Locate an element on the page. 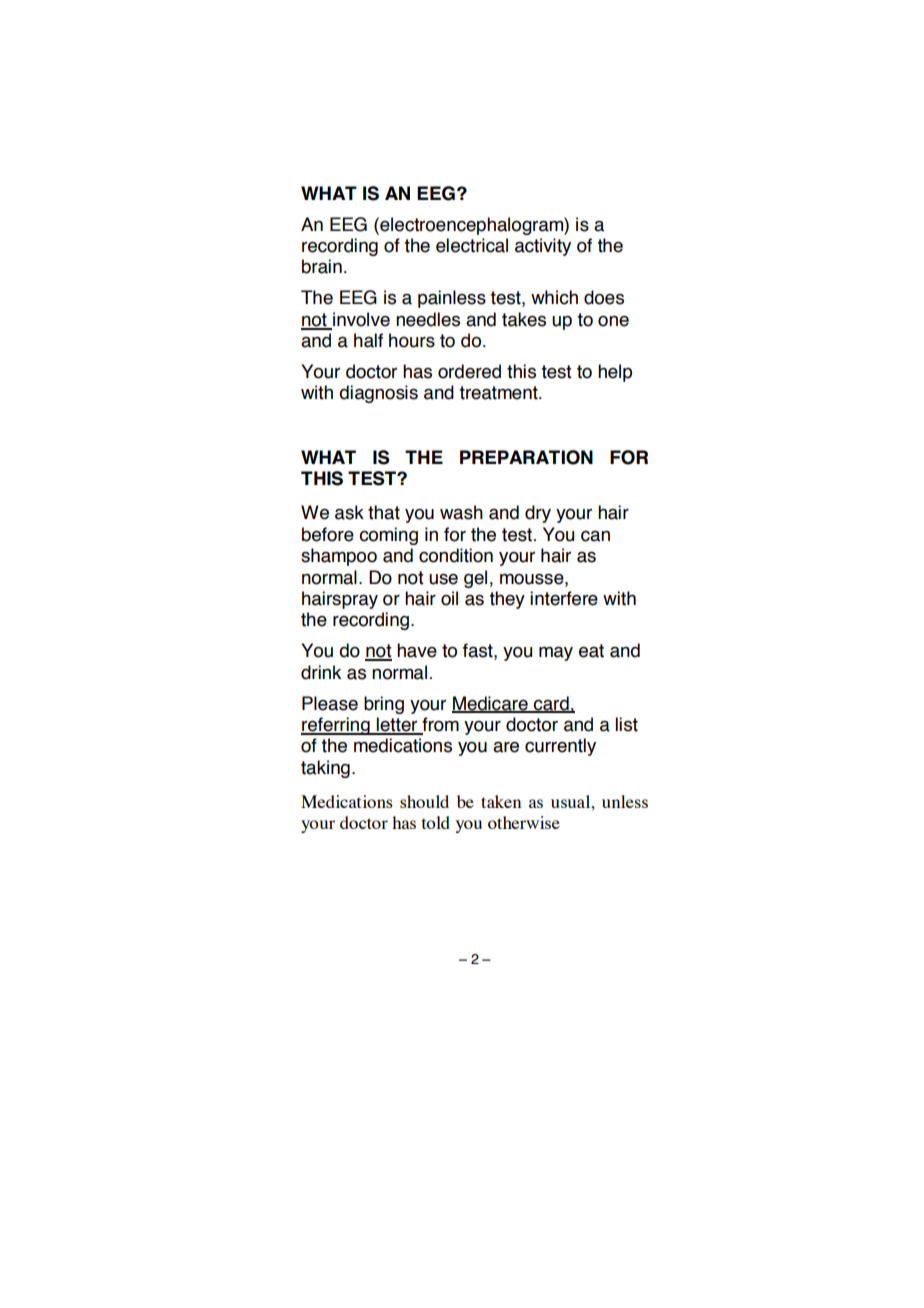  interfere is located at coordinates (564, 598).
